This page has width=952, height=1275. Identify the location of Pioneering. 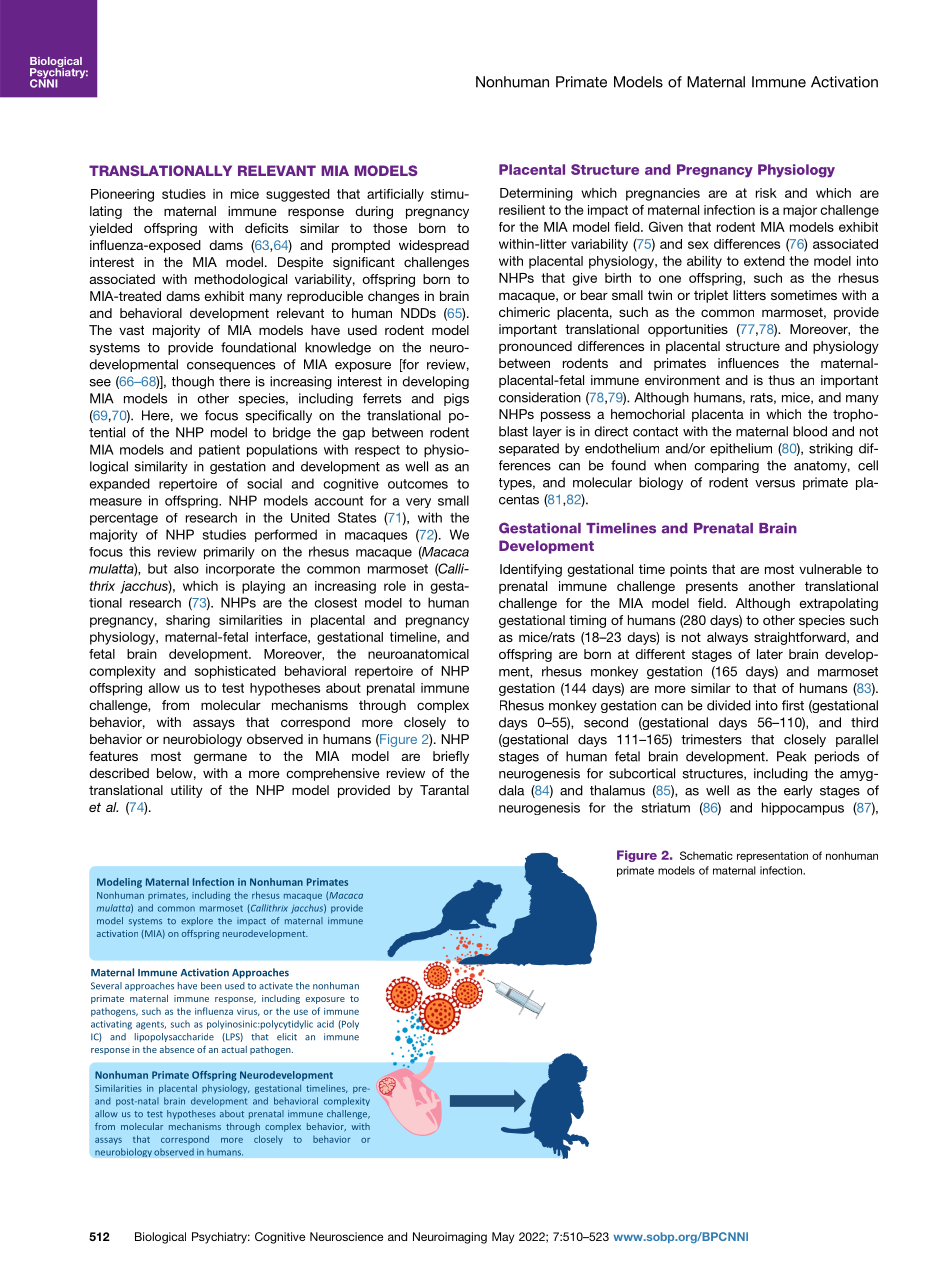
(122, 195).
